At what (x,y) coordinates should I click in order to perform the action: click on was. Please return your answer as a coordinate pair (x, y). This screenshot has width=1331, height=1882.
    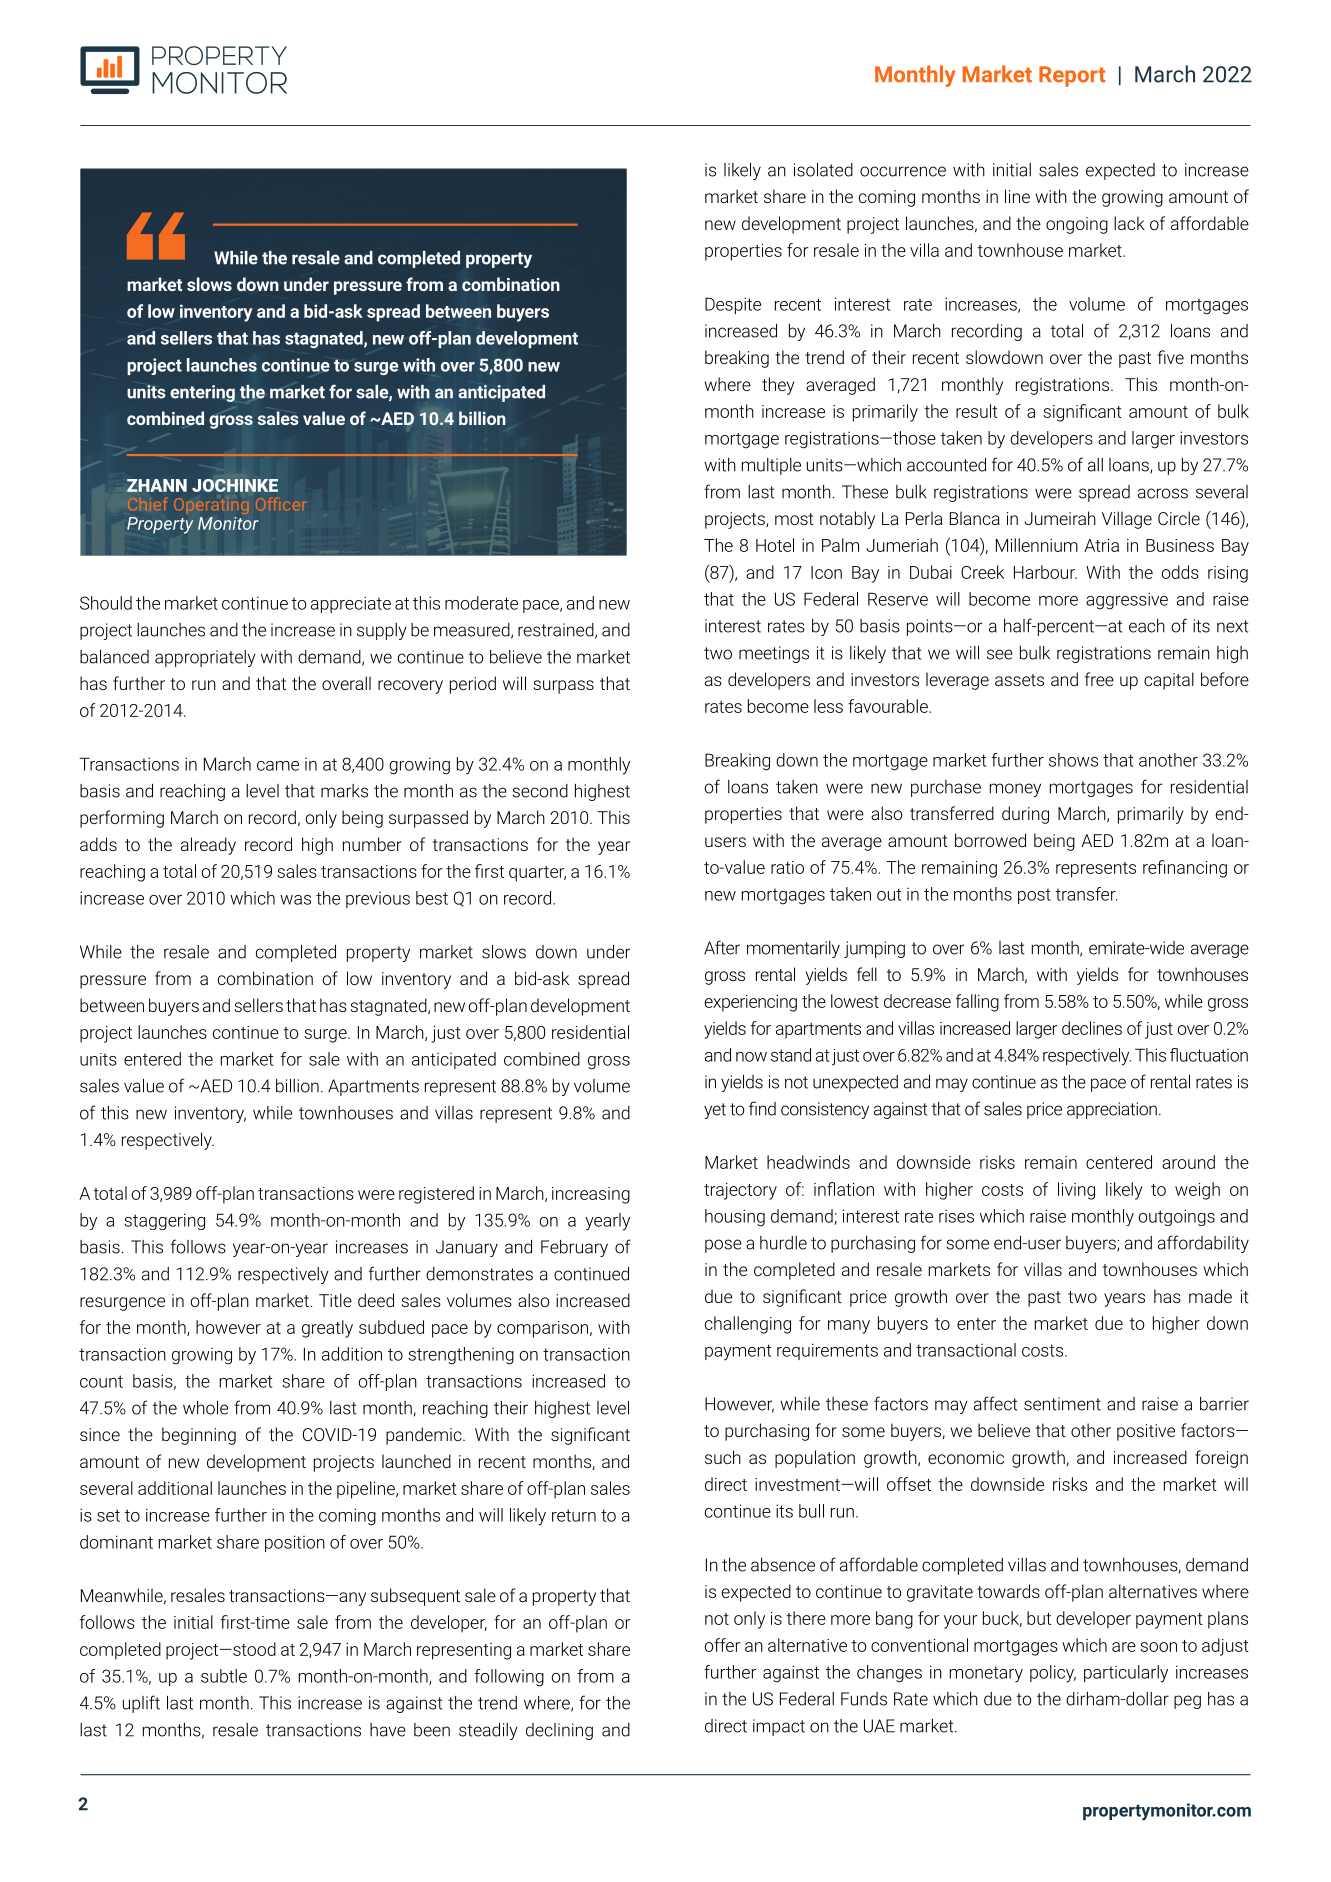
    Looking at the image, I should click on (295, 900).
